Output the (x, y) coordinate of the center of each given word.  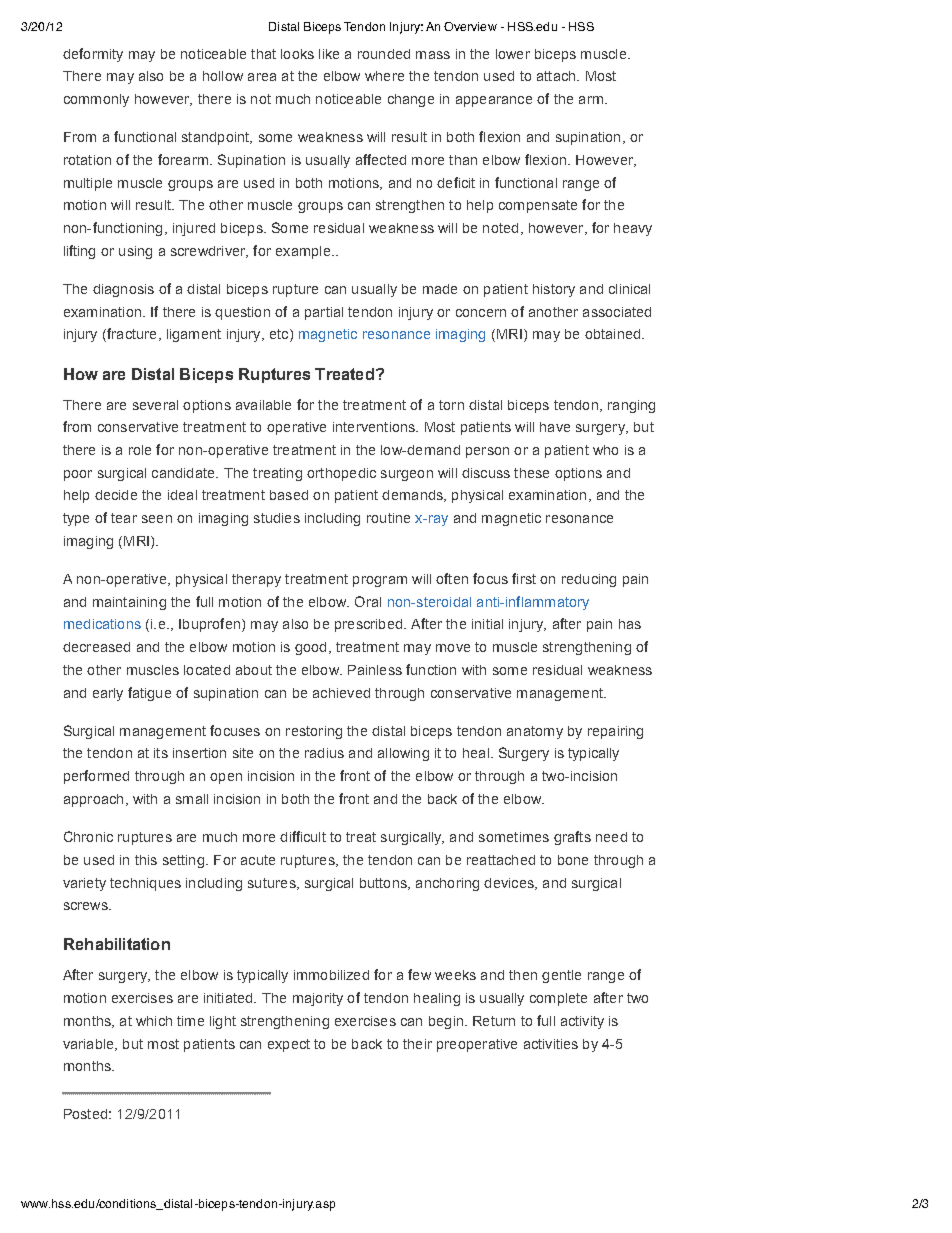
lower (513, 54)
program (380, 581)
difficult (303, 836)
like (329, 54)
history (554, 290)
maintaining (129, 603)
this (146, 860)
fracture (130, 335)
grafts (572, 838)
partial (324, 313)
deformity (93, 55)
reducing (589, 580)
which (154, 1021)
